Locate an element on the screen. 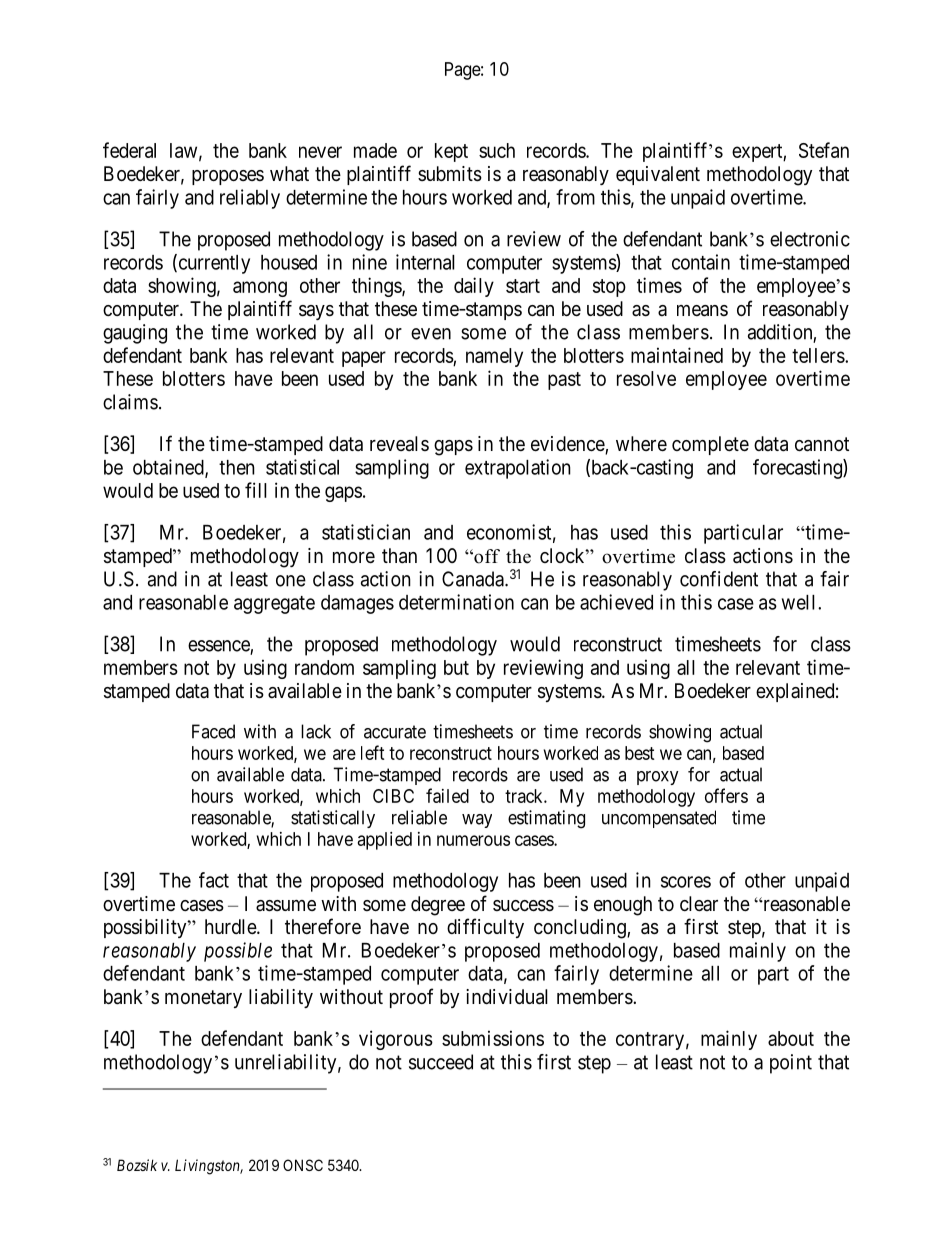 The height and width of the screenshot is (1233, 952). proposes is located at coordinates (228, 177).
